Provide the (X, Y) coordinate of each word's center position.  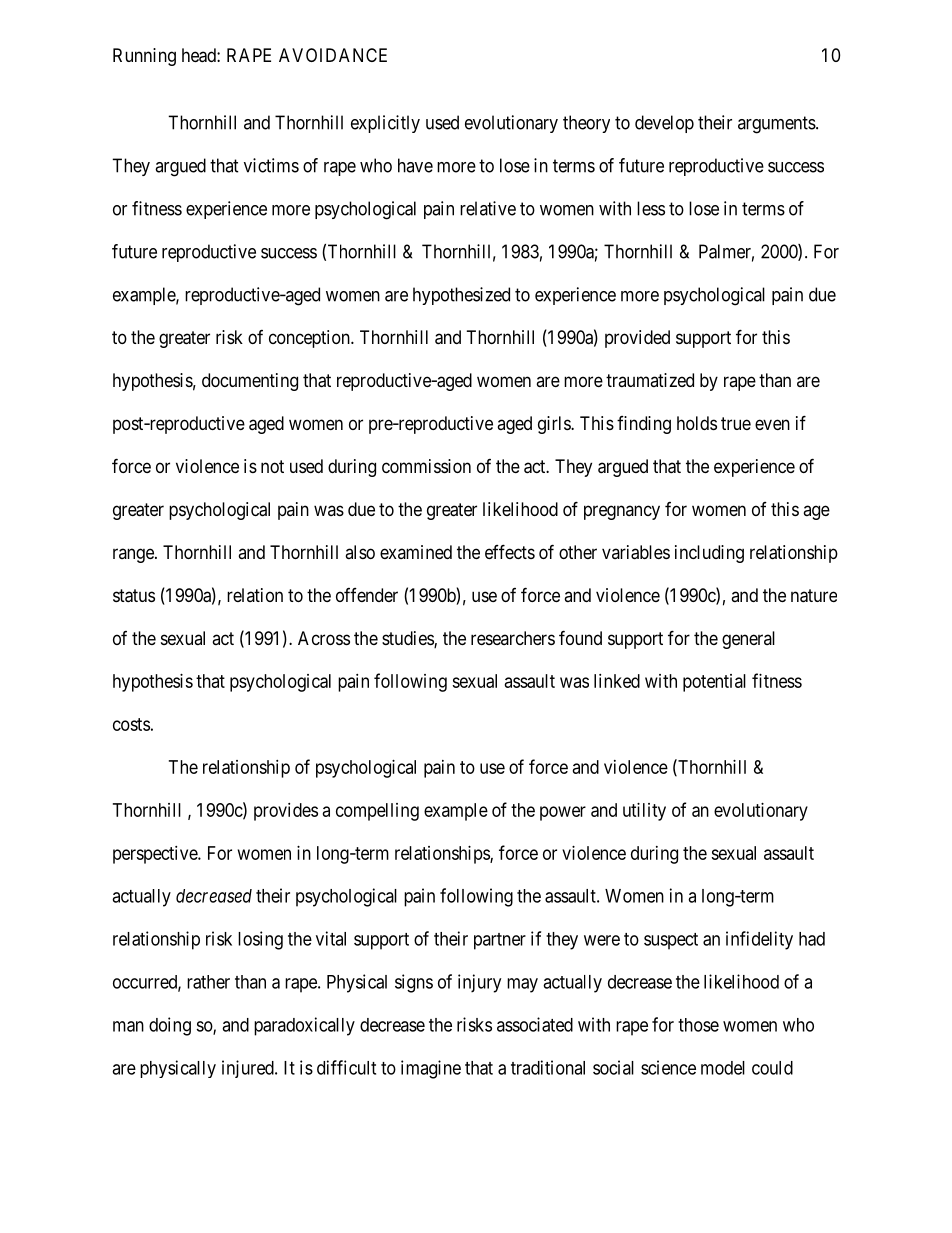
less (651, 208)
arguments (777, 125)
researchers (513, 638)
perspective (156, 855)
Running (144, 57)
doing (170, 1026)
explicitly (385, 124)
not (272, 466)
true (736, 423)
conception (310, 339)
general (748, 640)
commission (426, 466)
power (563, 813)
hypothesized (461, 296)
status (134, 596)
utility (644, 812)
